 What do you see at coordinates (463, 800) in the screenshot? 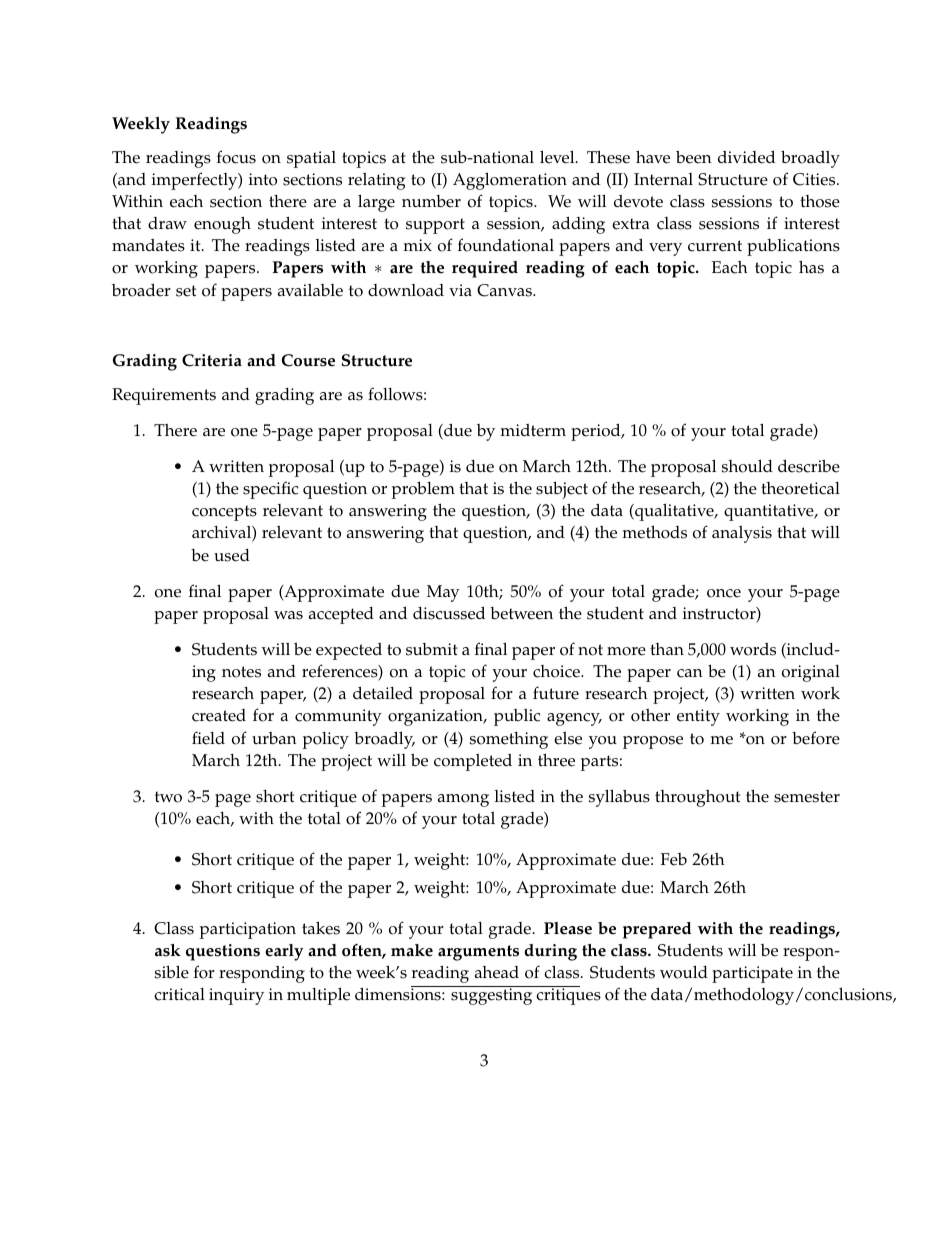
I see `among` at bounding box center [463, 800].
